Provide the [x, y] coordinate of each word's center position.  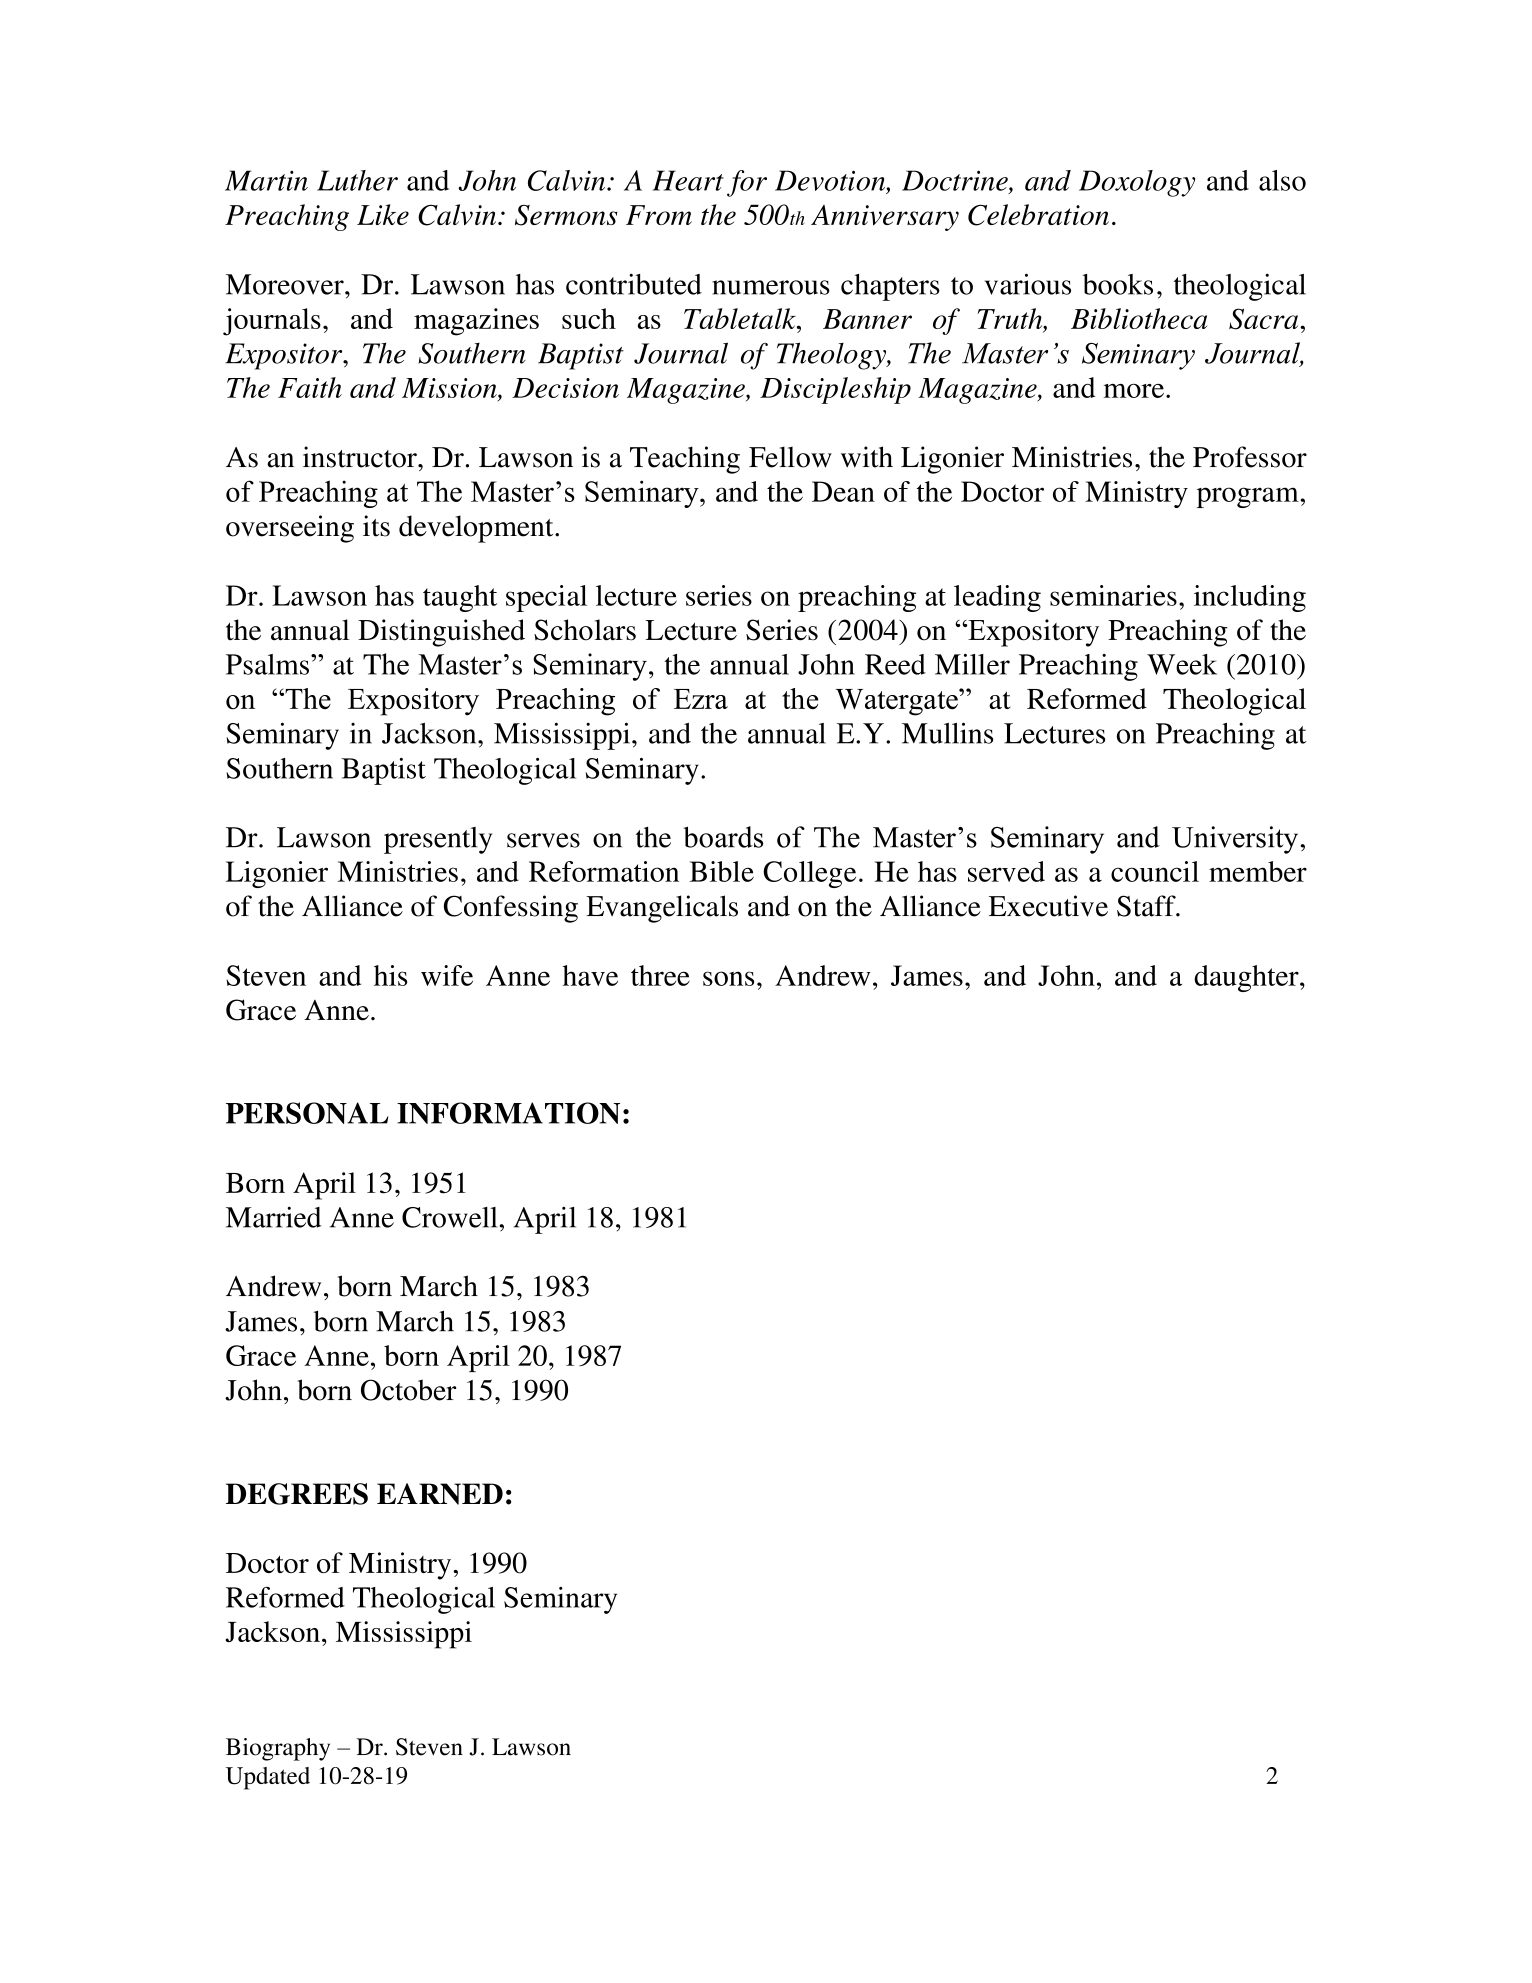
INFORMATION [508, 1113]
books [1118, 284]
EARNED [440, 1494]
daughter [1247, 978]
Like [383, 214]
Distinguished [441, 633]
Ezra [701, 699]
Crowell [449, 1217]
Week [1182, 664]
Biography [278, 1749]
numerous [771, 287]
